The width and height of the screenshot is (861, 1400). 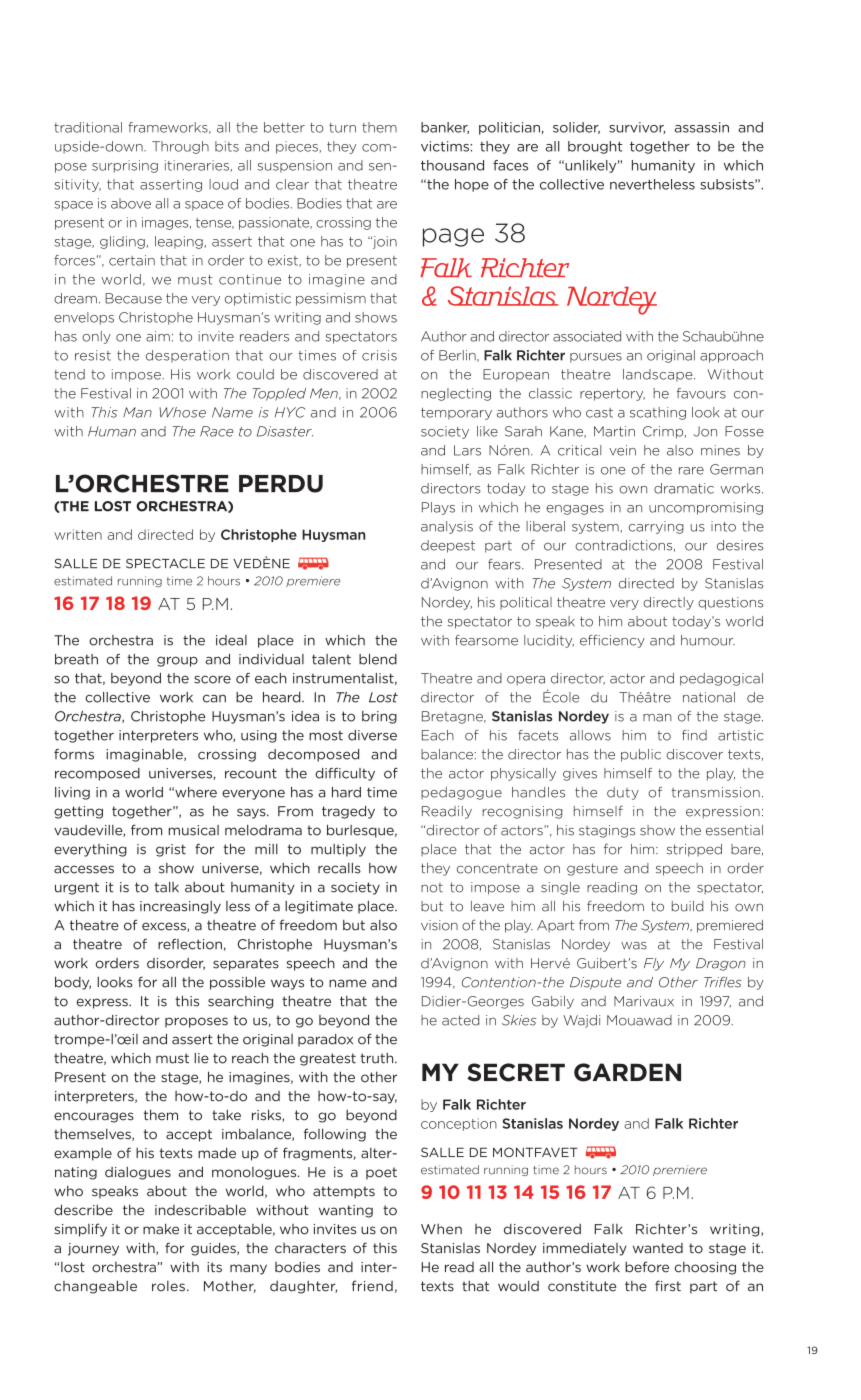 What do you see at coordinates (161, 1229) in the screenshot?
I see `make` at bounding box center [161, 1229].
